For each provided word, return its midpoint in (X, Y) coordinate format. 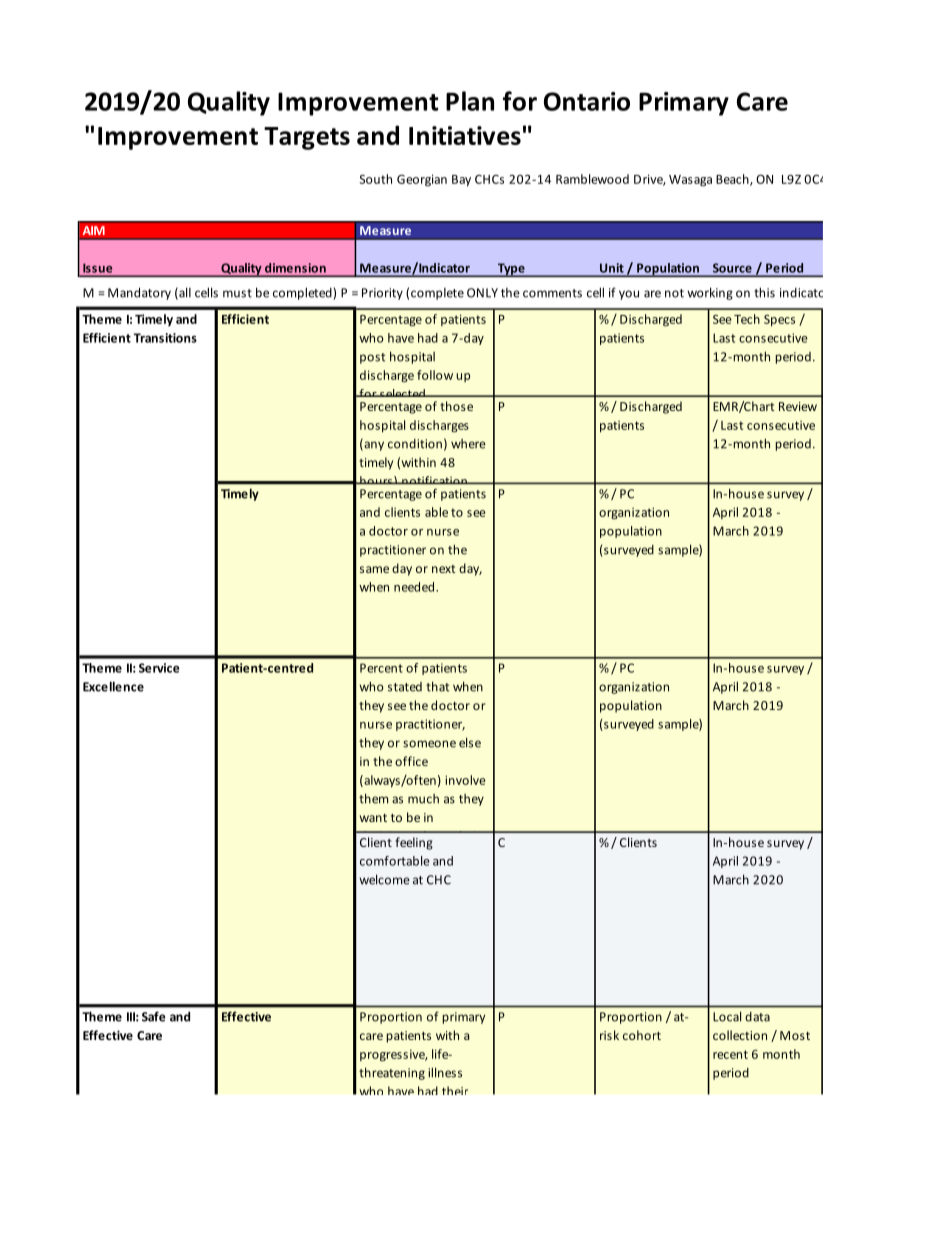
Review (798, 406)
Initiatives (465, 135)
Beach (733, 180)
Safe (154, 1016)
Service (159, 668)
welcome (384, 879)
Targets (307, 138)
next (443, 569)
